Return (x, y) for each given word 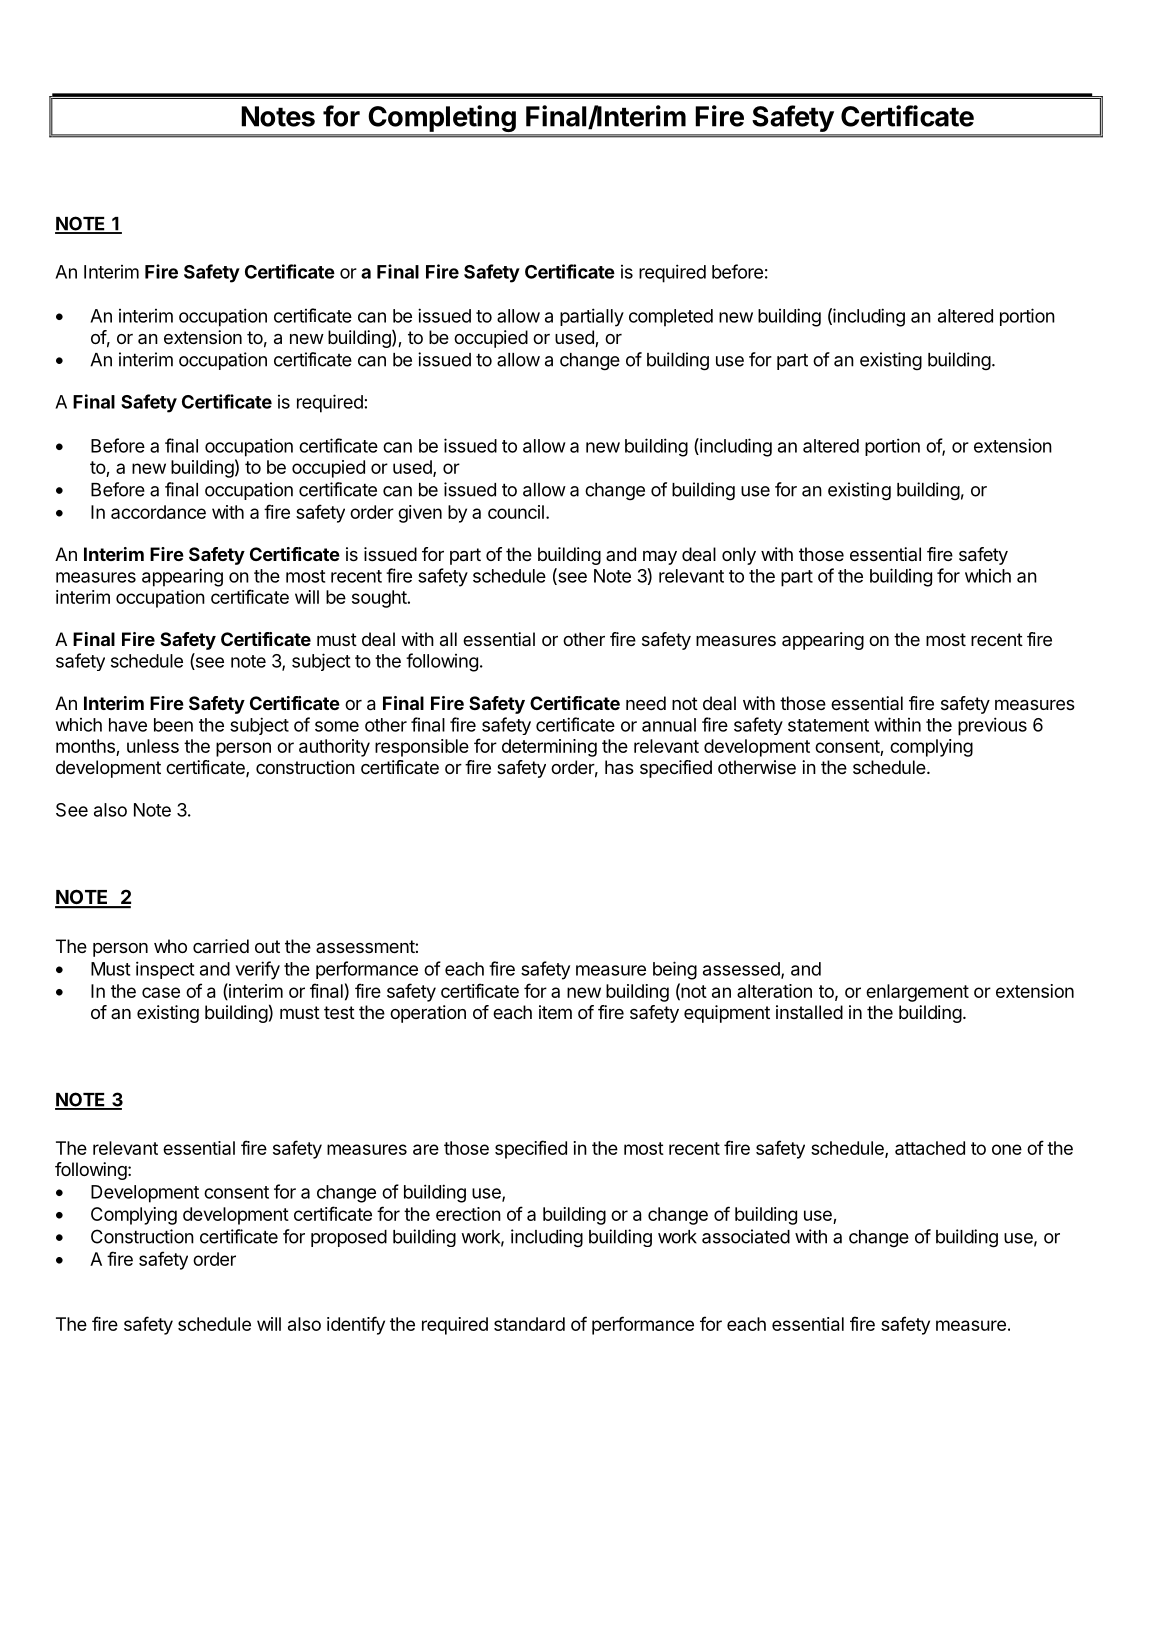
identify (356, 1325)
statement (828, 725)
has (619, 767)
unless (153, 746)
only (739, 556)
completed (671, 318)
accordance (158, 512)
